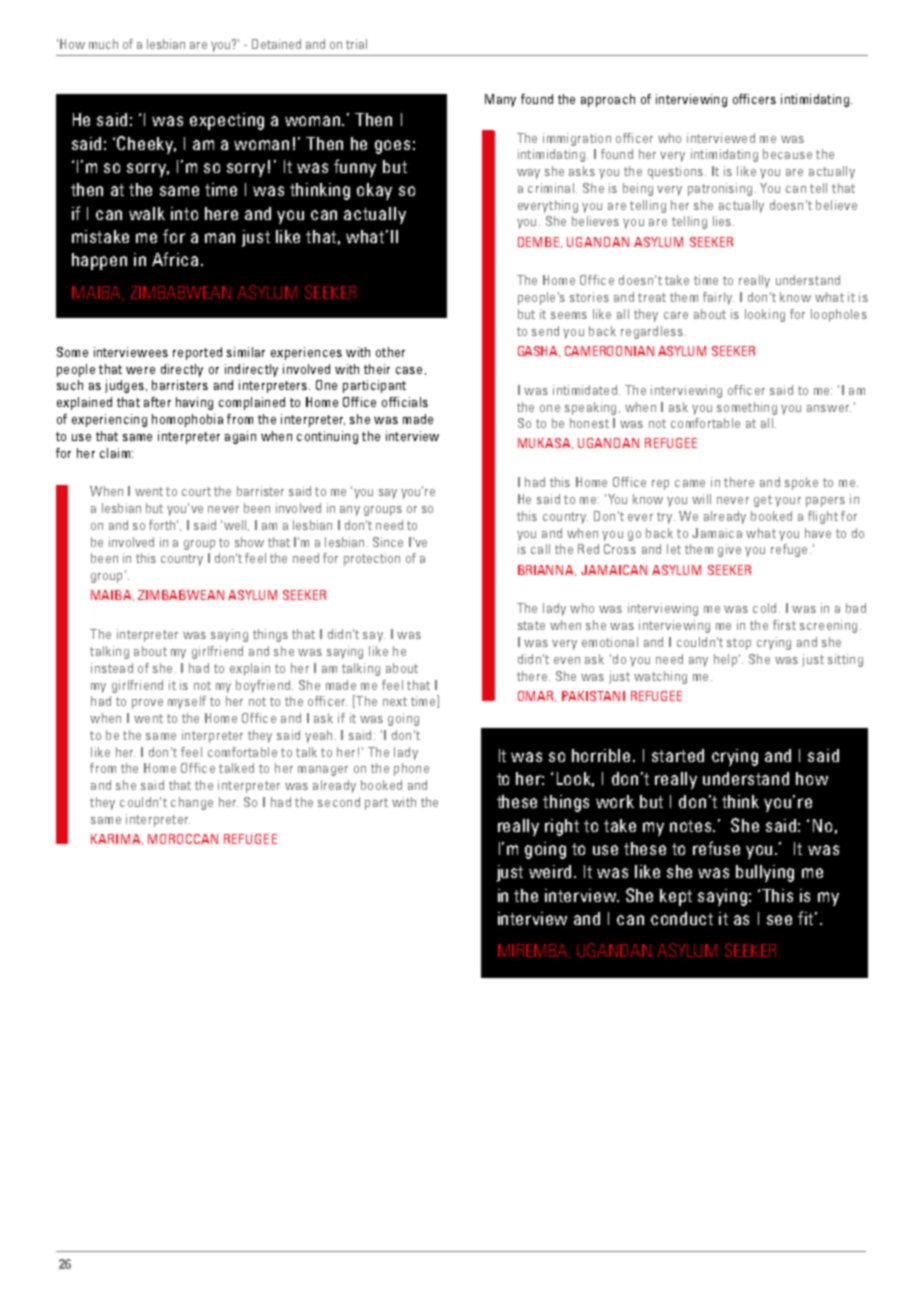 This screenshot has height=1308, width=924. I want to click on because, so click(787, 154).
